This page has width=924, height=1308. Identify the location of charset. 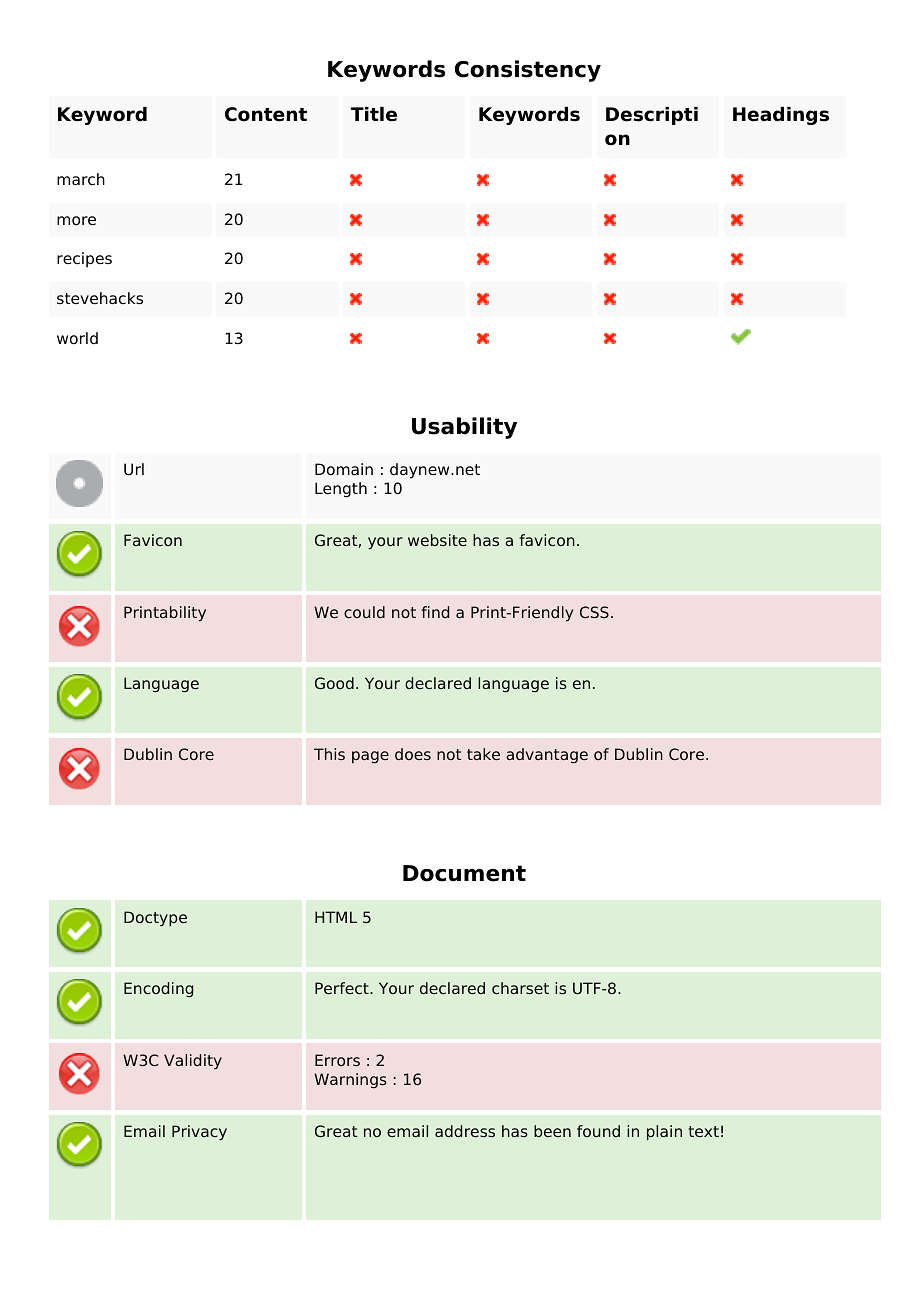
(520, 988).
